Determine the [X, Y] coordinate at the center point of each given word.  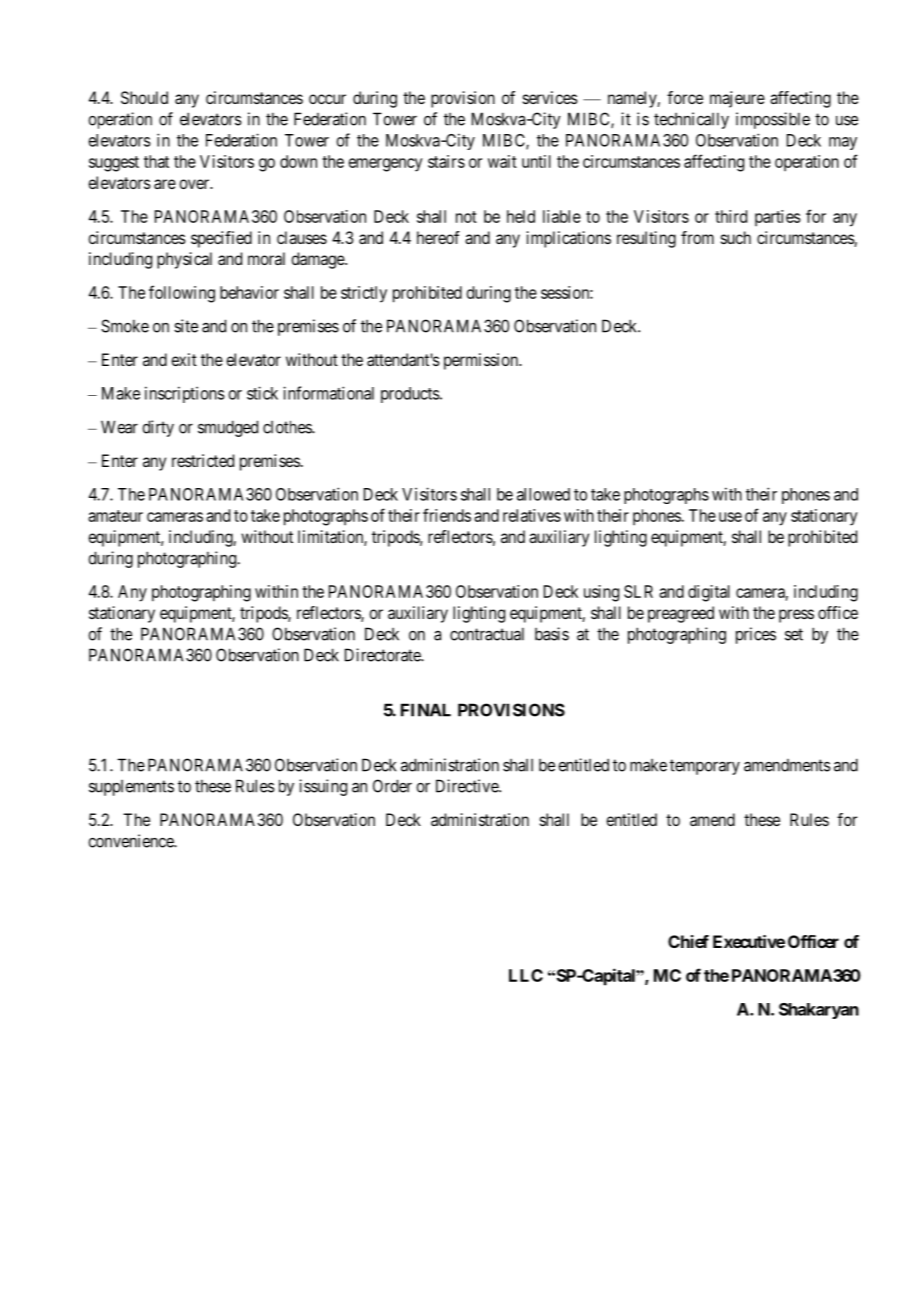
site [186, 326]
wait [502, 161]
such [736, 237]
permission [482, 361]
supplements [131, 788]
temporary [705, 767]
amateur [115, 516]
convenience [131, 841]
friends [447, 515]
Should [144, 97]
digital [709, 593]
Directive [468, 786]
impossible [773, 120]
